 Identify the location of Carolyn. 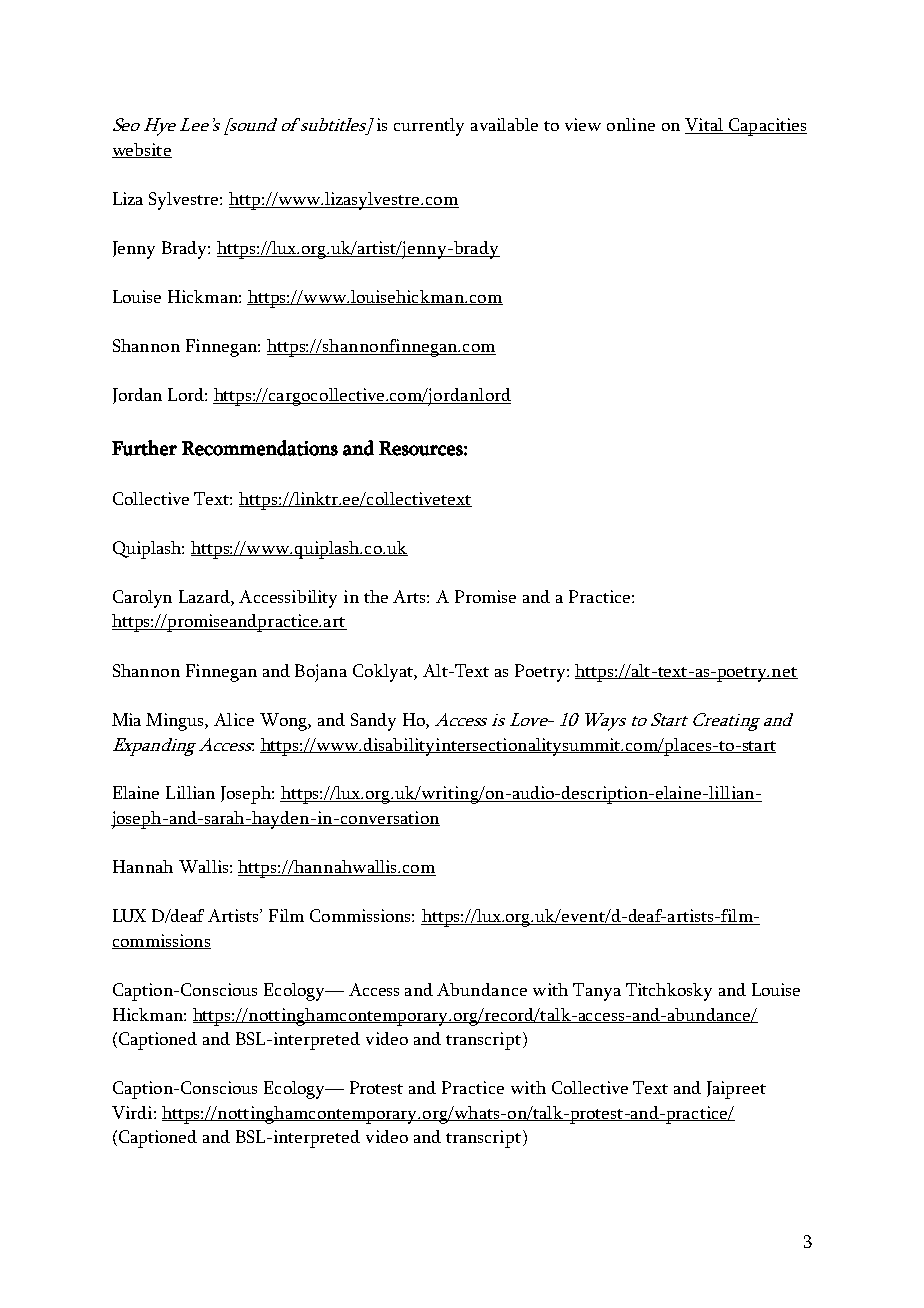
(142, 599).
